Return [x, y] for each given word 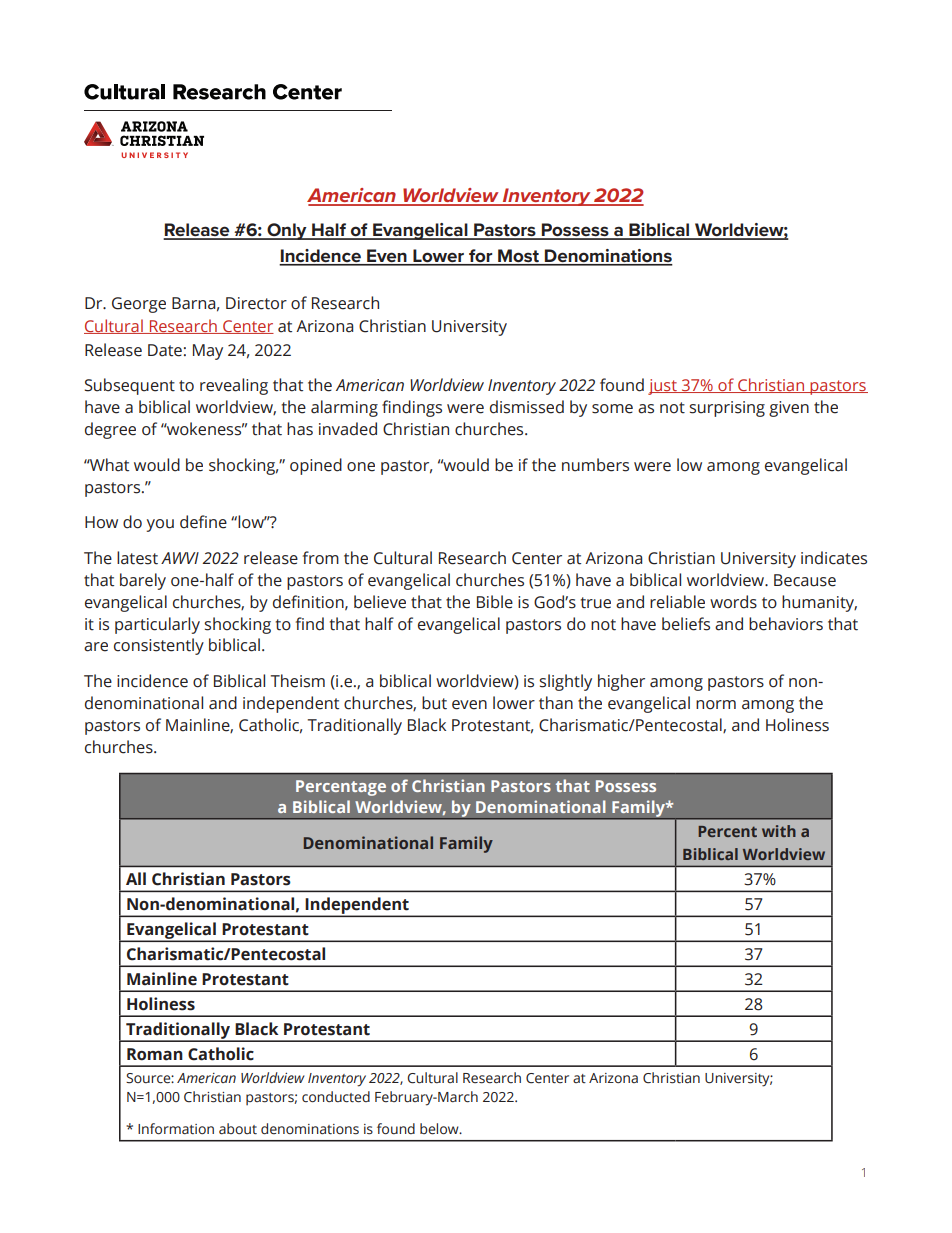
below [440, 1129]
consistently [159, 646]
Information [176, 1128]
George [139, 305]
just [663, 387]
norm [716, 705]
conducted [336, 1097]
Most [519, 257]
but [434, 703]
